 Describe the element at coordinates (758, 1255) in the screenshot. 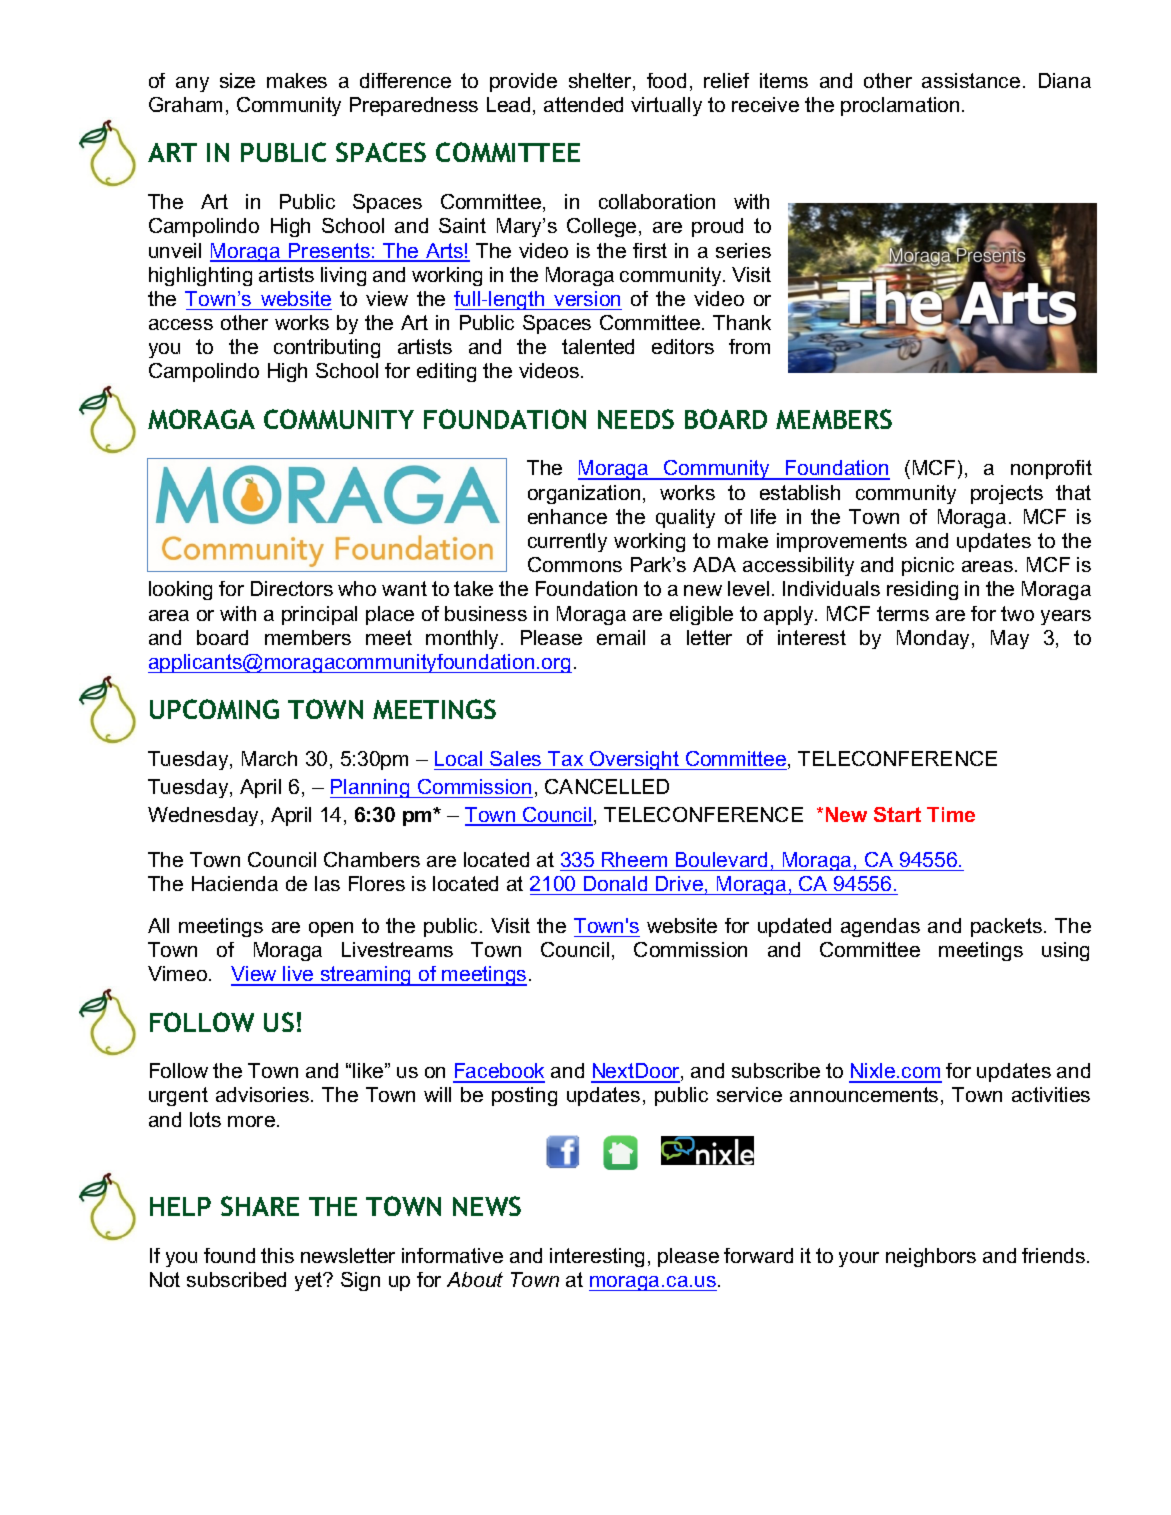

I see `forward` at that location.
